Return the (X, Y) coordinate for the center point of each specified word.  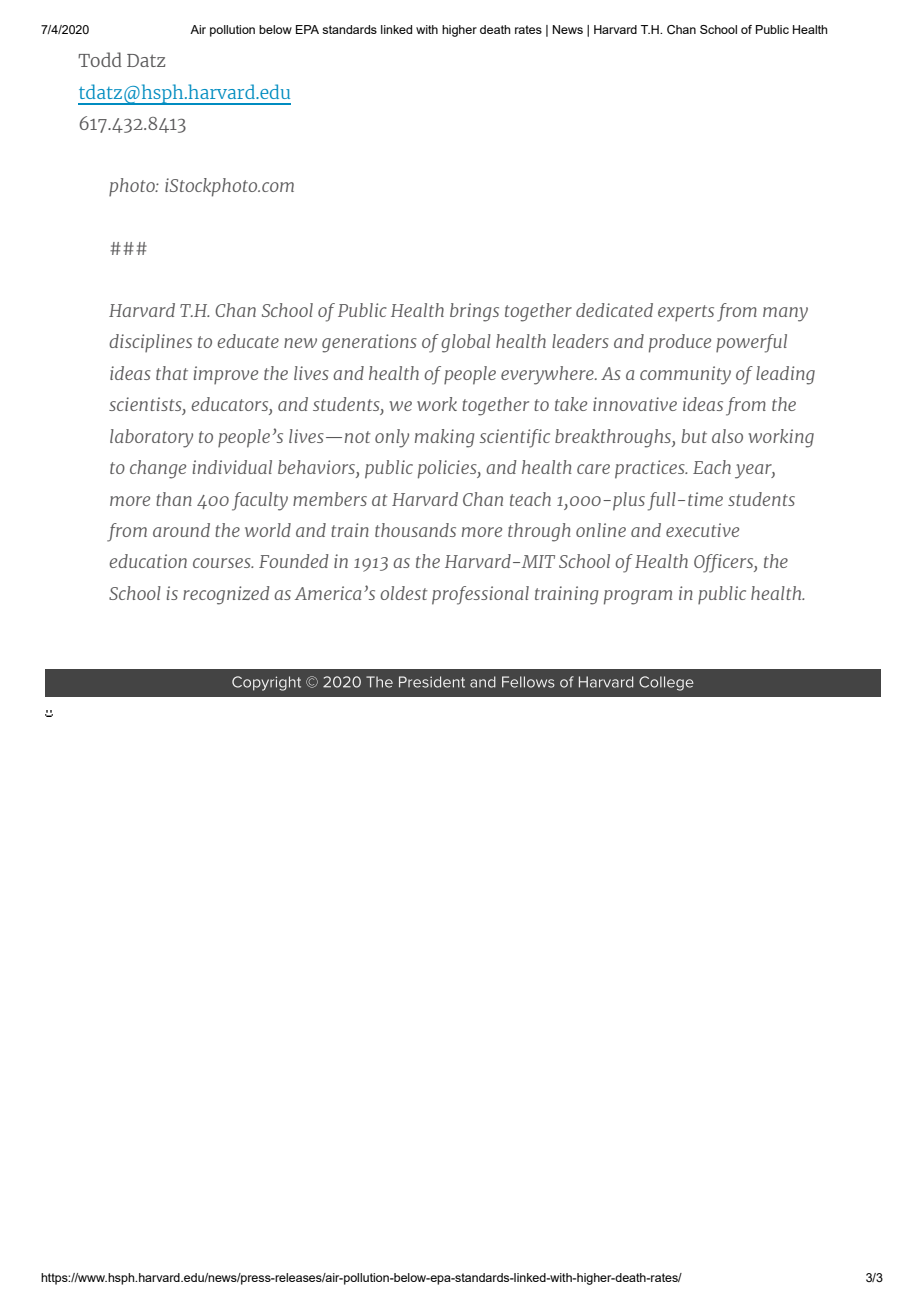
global (466, 343)
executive (702, 530)
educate (248, 341)
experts (686, 313)
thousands (415, 530)
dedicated (614, 310)
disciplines (150, 343)
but (694, 436)
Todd (100, 59)
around (181, 530)
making (444, 438)
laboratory (151, 438)
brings (474, 312)
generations (369, 343)
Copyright (266, 683)
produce (680, 343)
